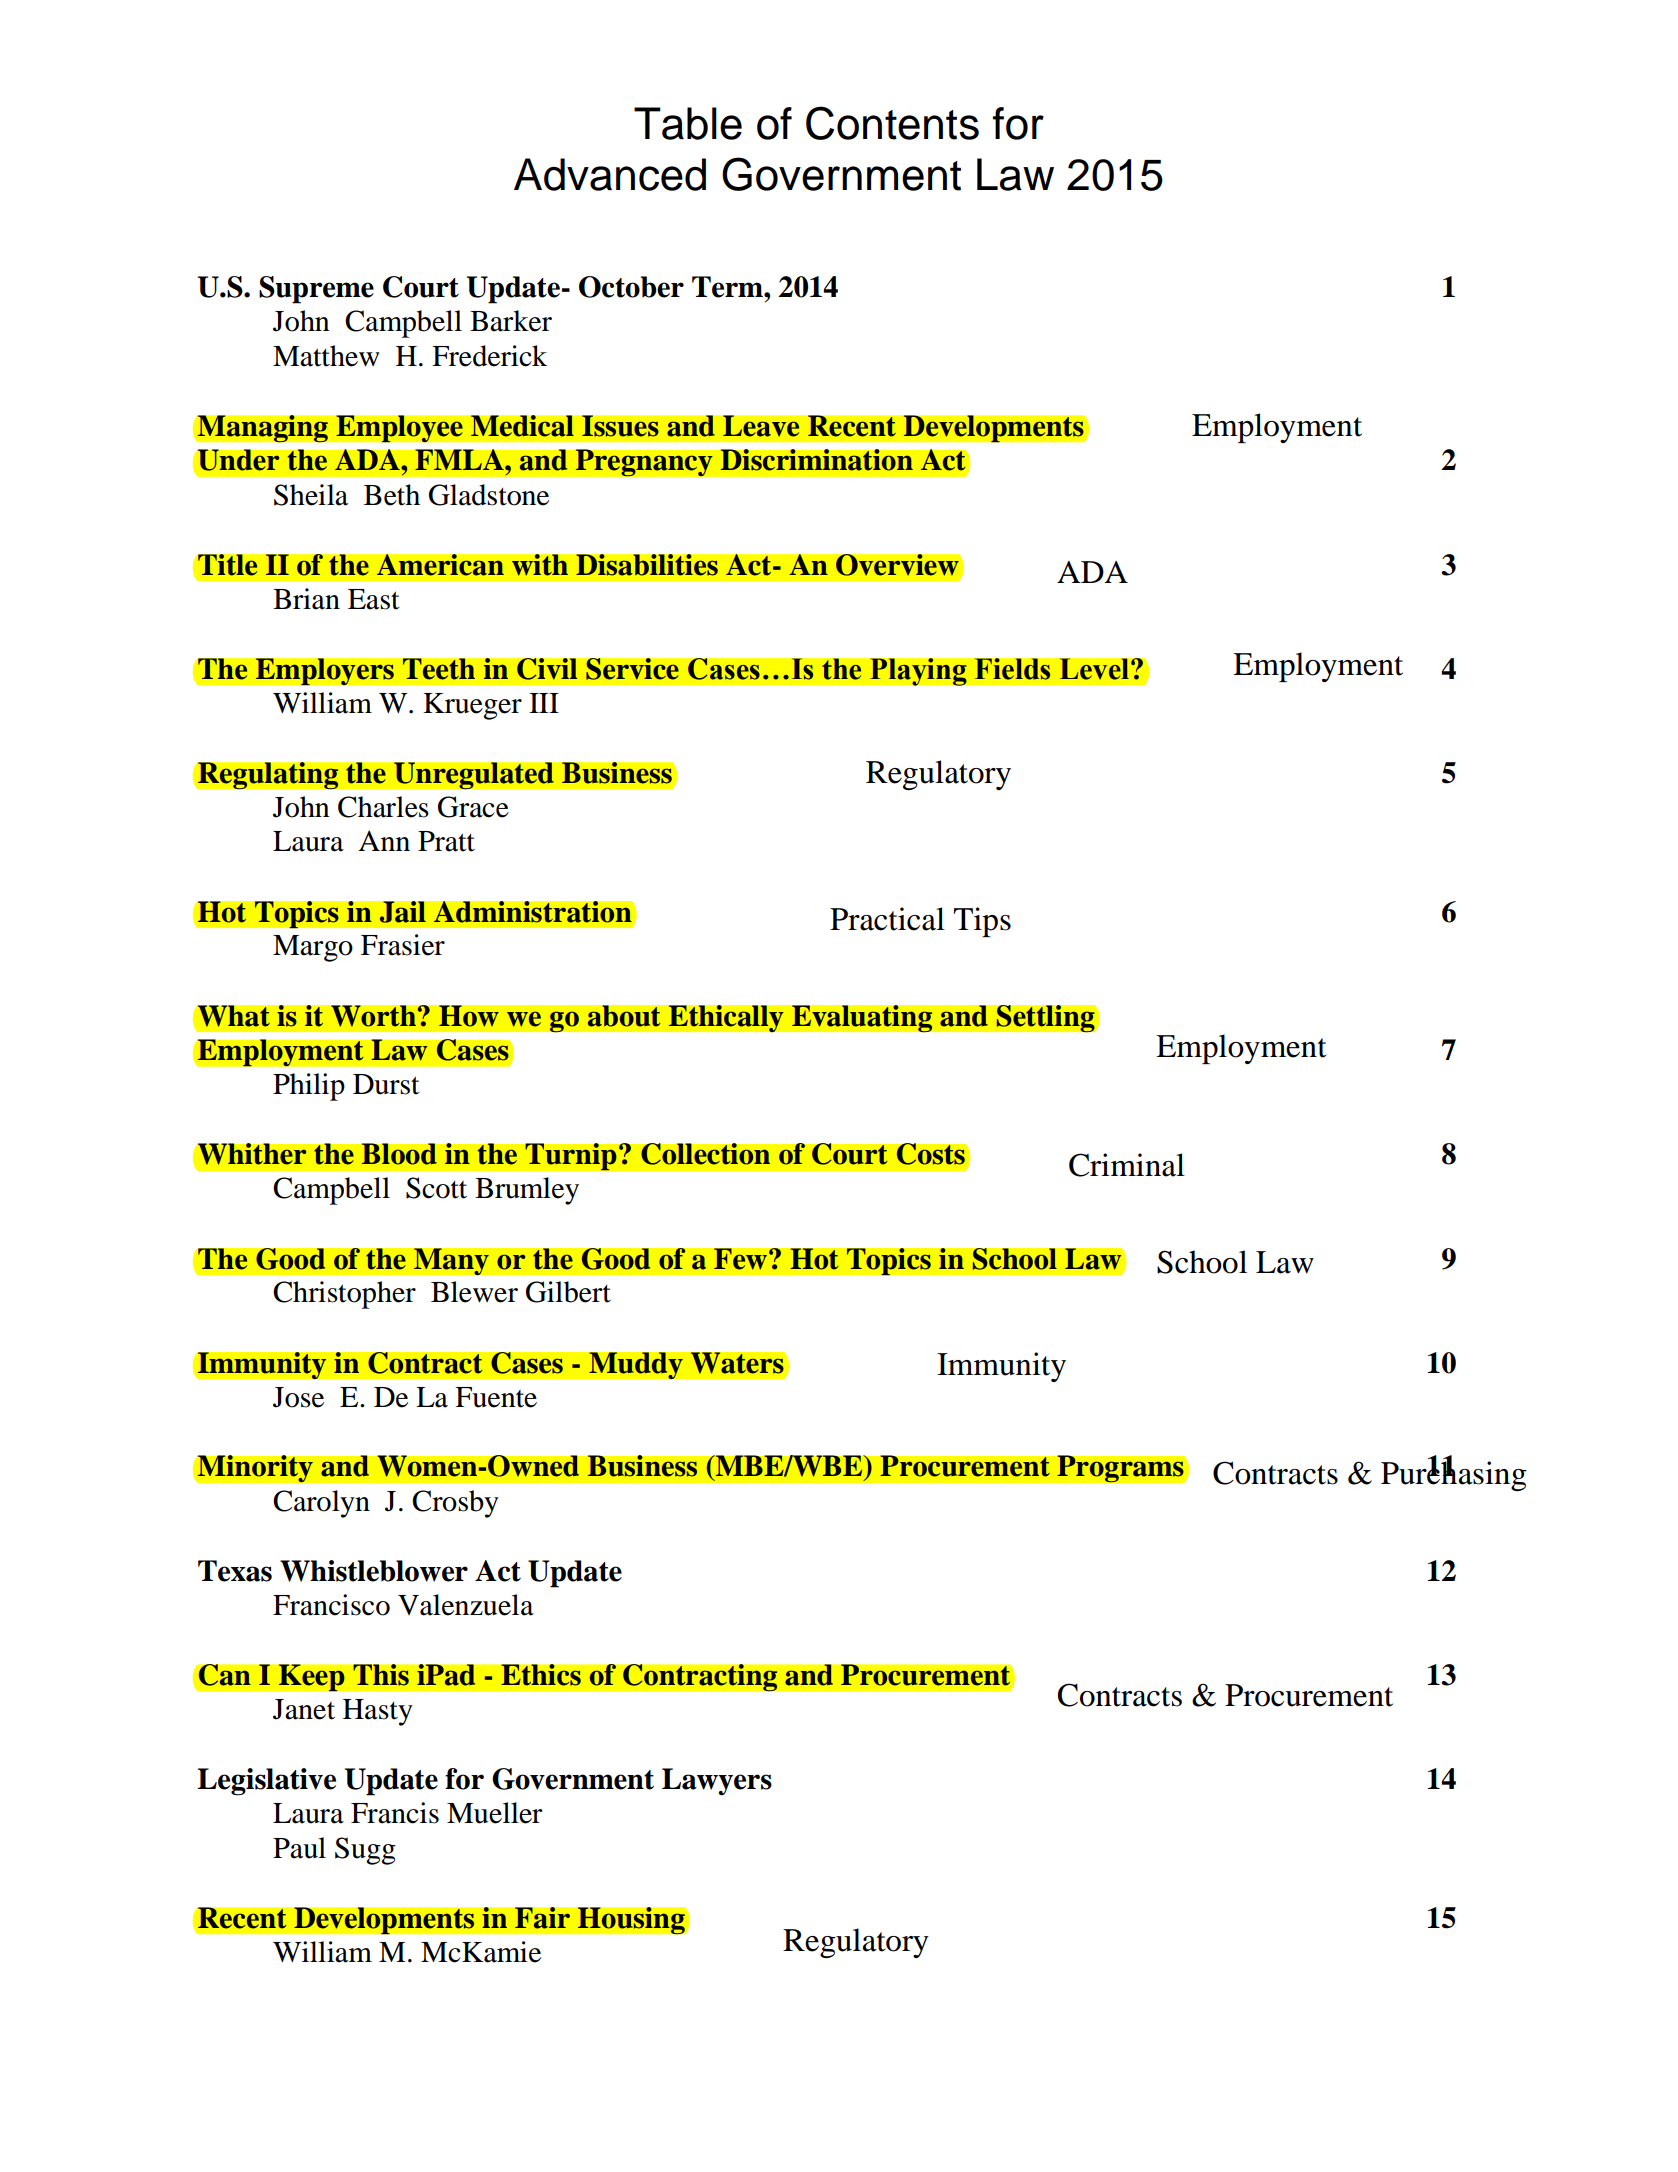  What do you see at coordinates (374, 1016) in the page?
I see `Worth` at bounding box center [374, 1016].
